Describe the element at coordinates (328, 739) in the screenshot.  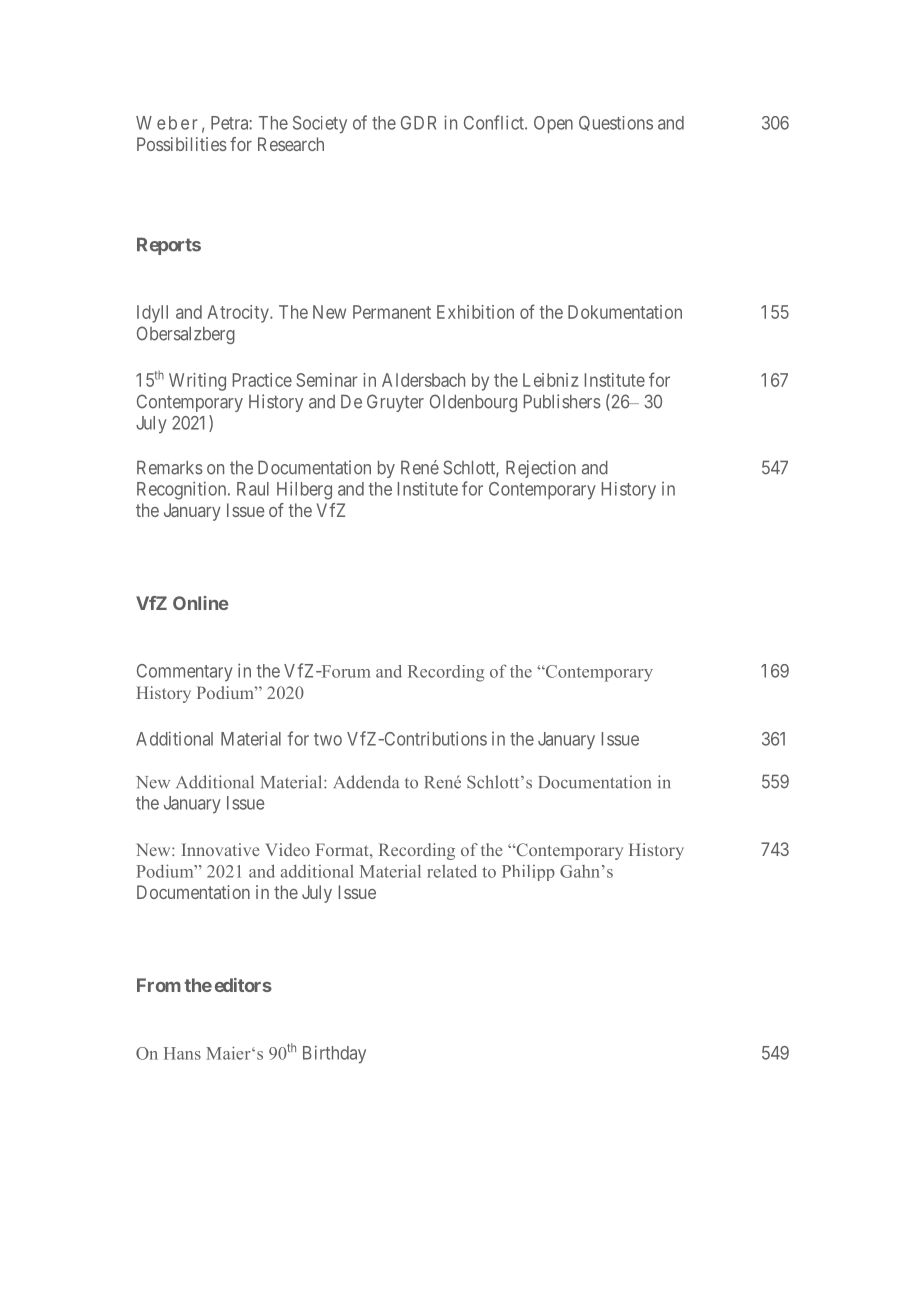
I see `two` at that location.
